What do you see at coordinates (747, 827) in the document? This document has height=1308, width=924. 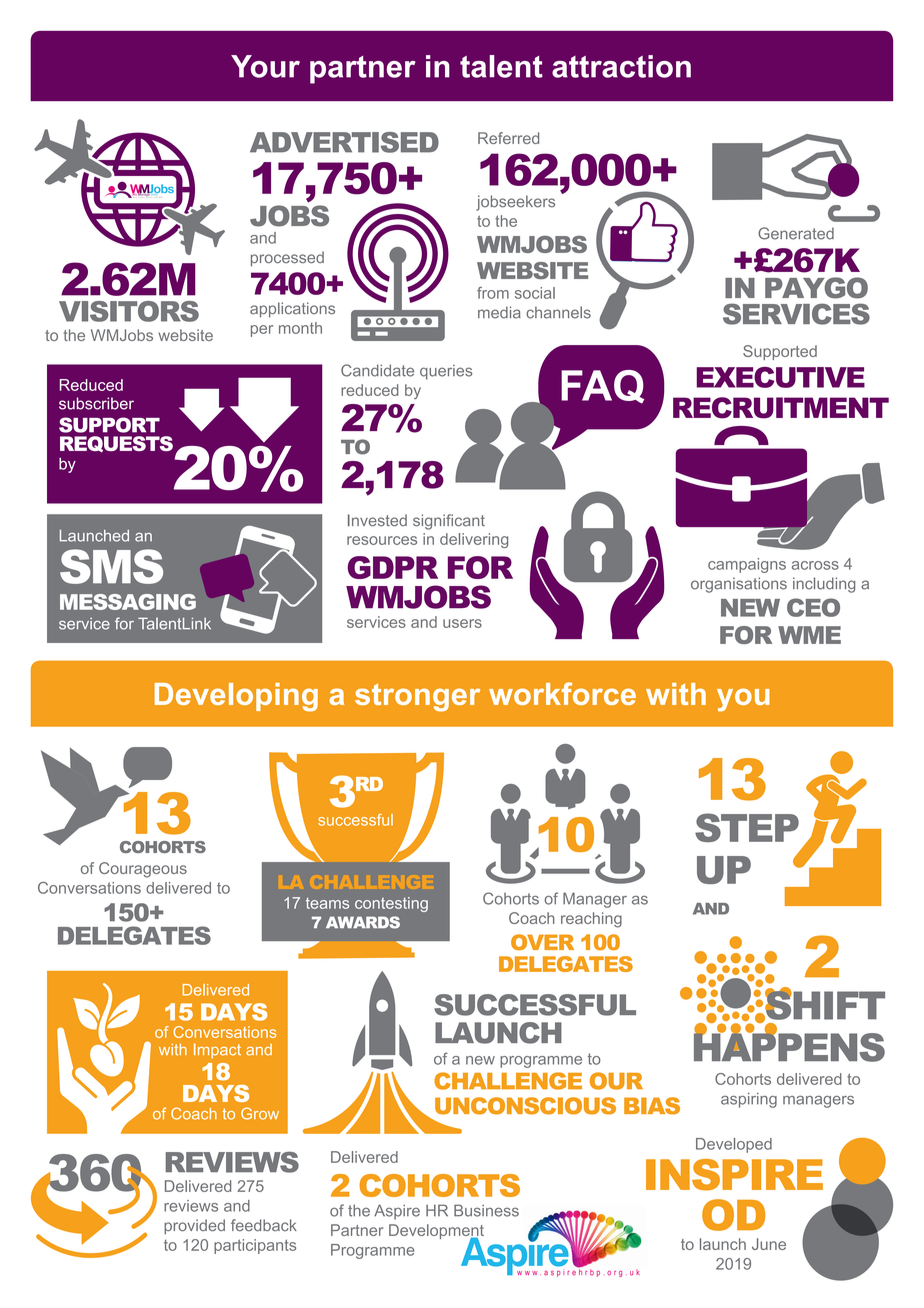 I see `STEP` at bounding box center [747, 827].
